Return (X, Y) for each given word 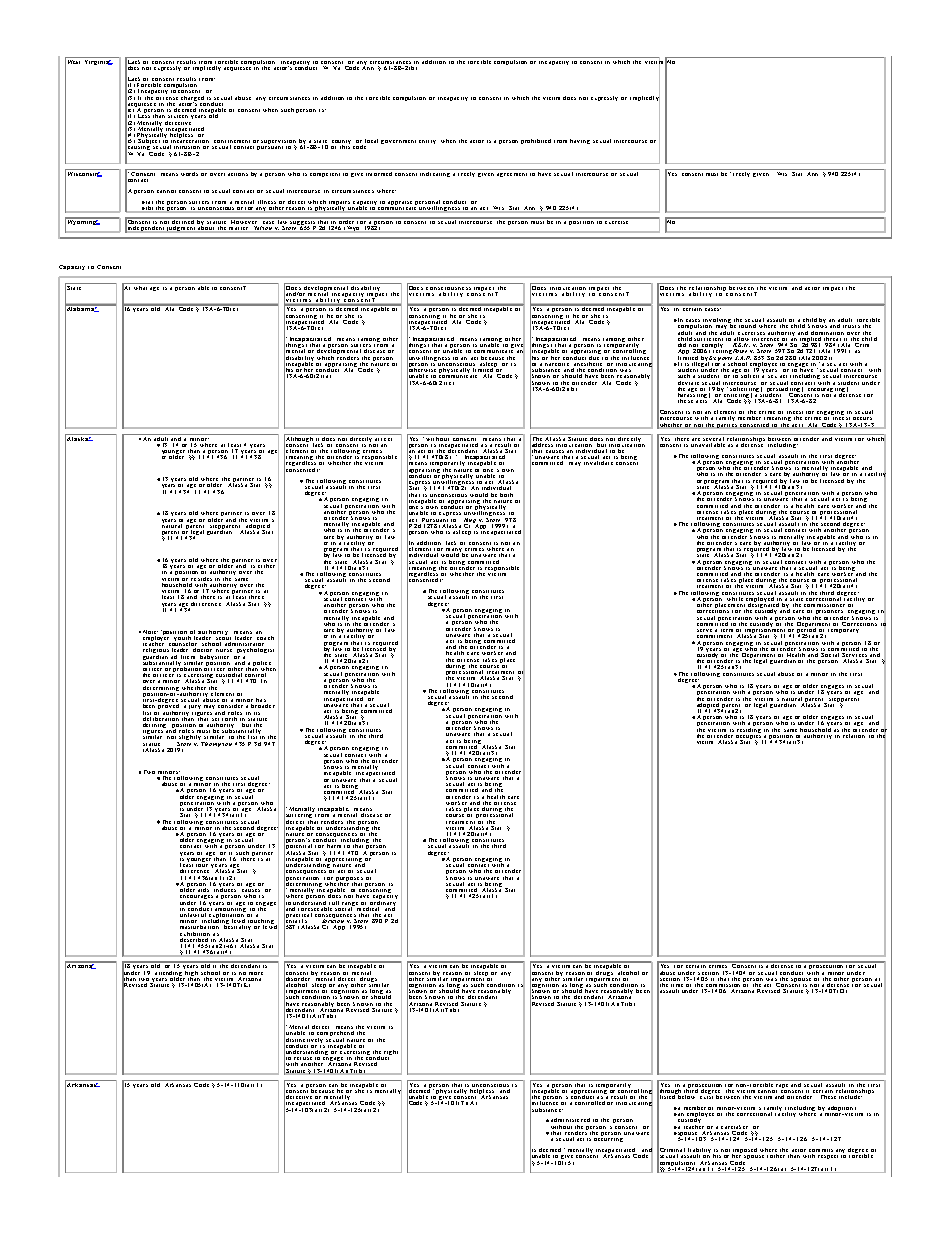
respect (828, 1157)
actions (238, 172)
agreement (512, 175)
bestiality (237, 926)
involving (718, 322)
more (256, 973)
